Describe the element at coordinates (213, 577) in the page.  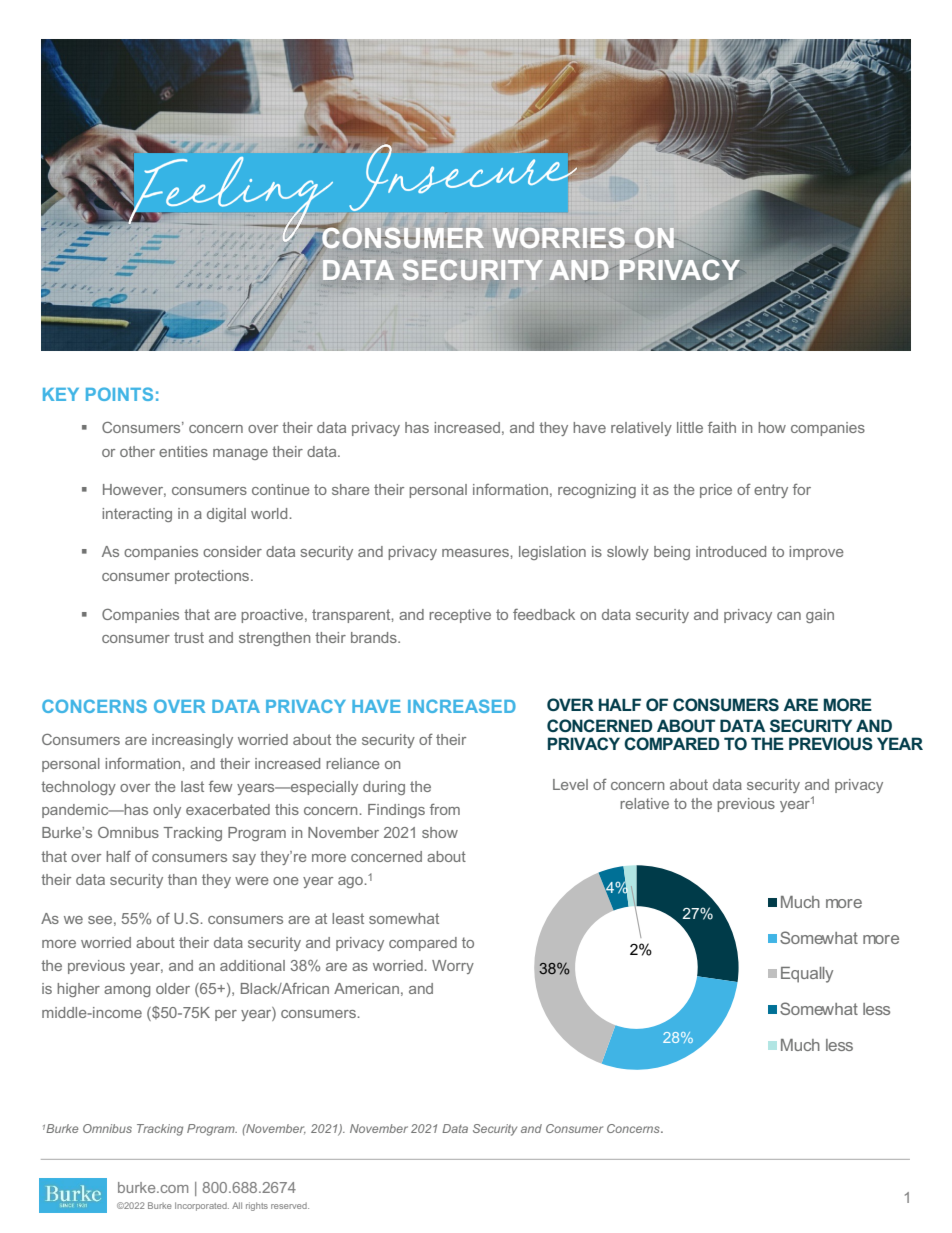
I see `protections` at that location.
